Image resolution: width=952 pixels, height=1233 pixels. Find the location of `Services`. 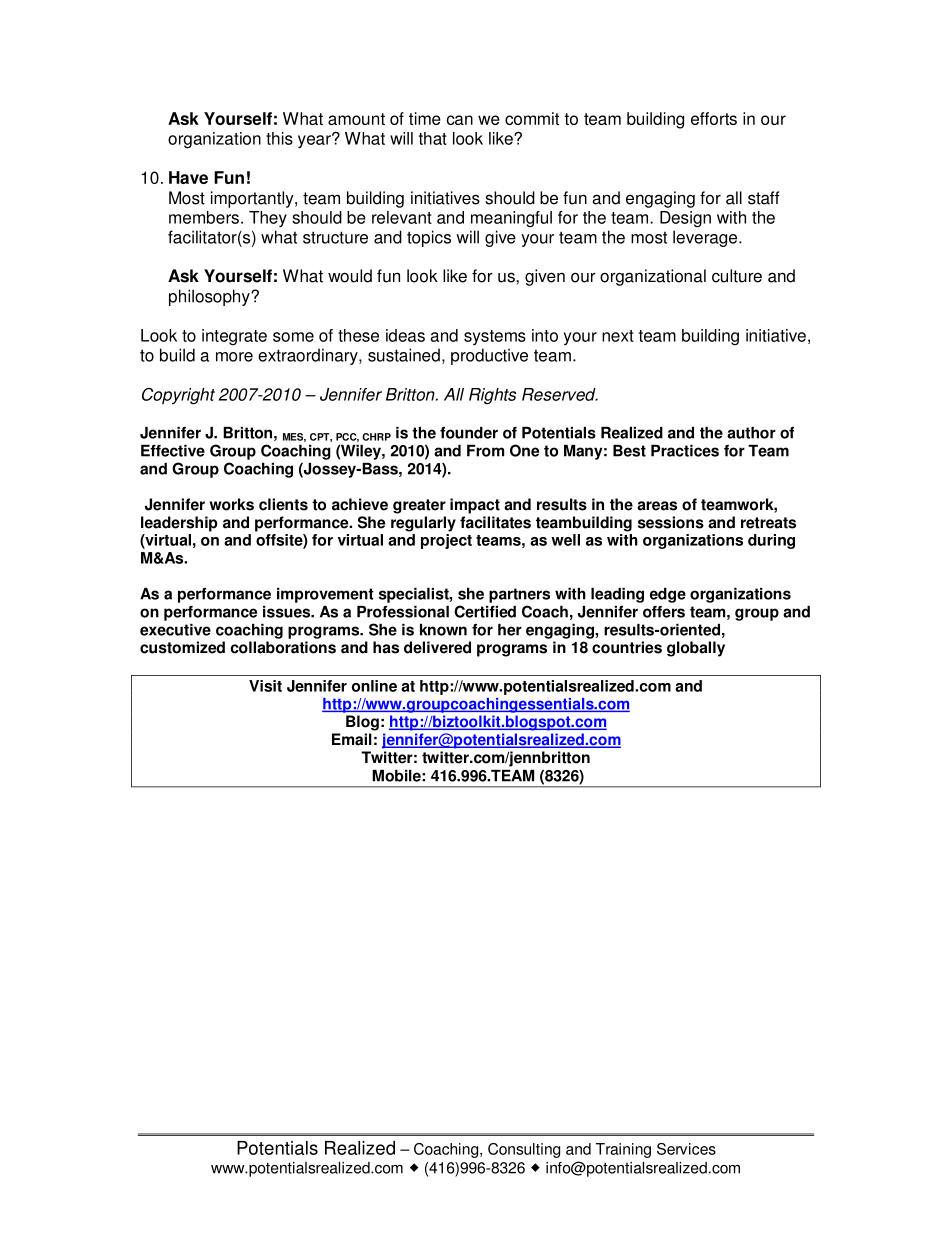

Services is located at coordinates (686, 1149).
